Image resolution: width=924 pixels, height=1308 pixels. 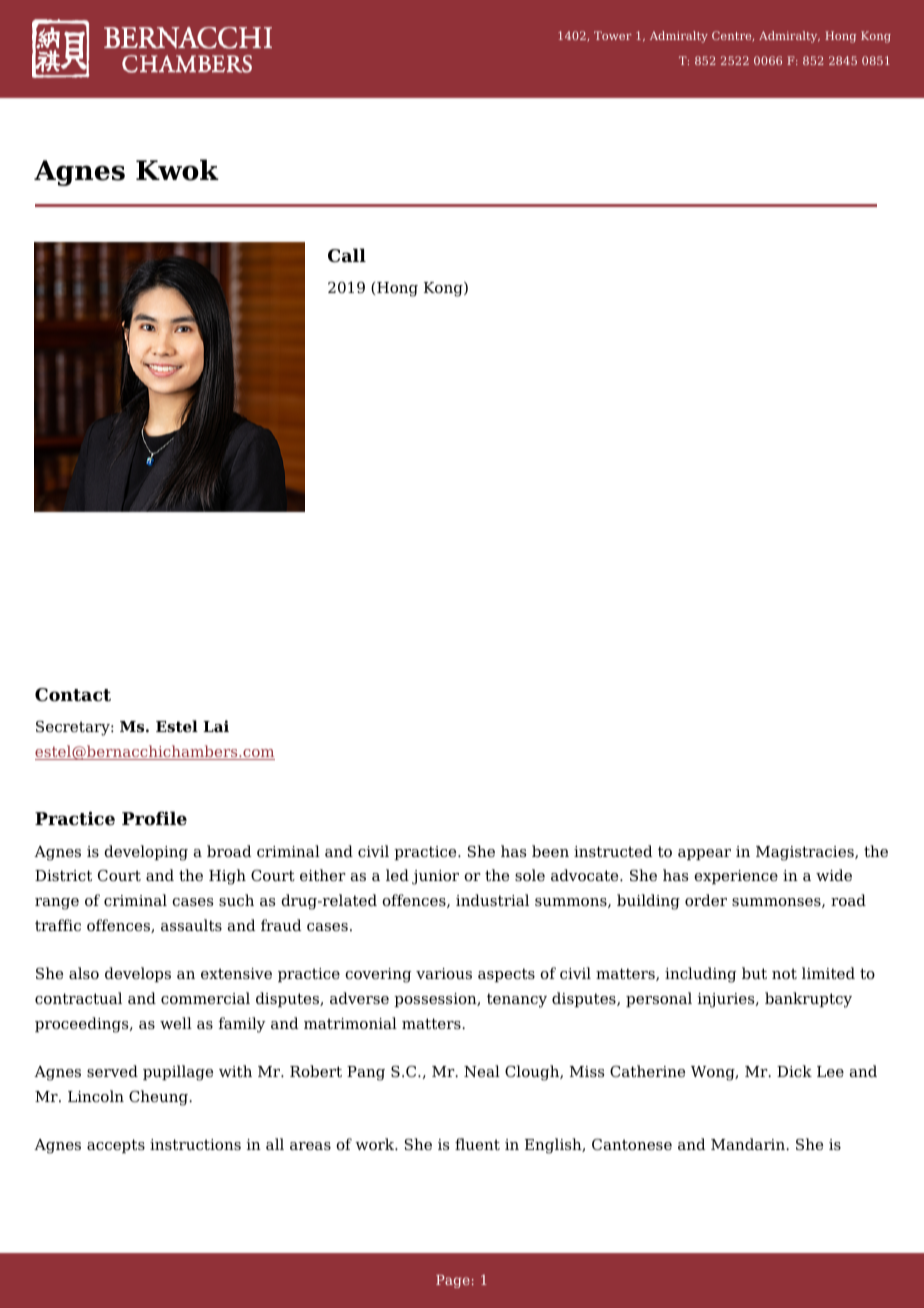 I want to click on appear, so click(x=704, y=854).
